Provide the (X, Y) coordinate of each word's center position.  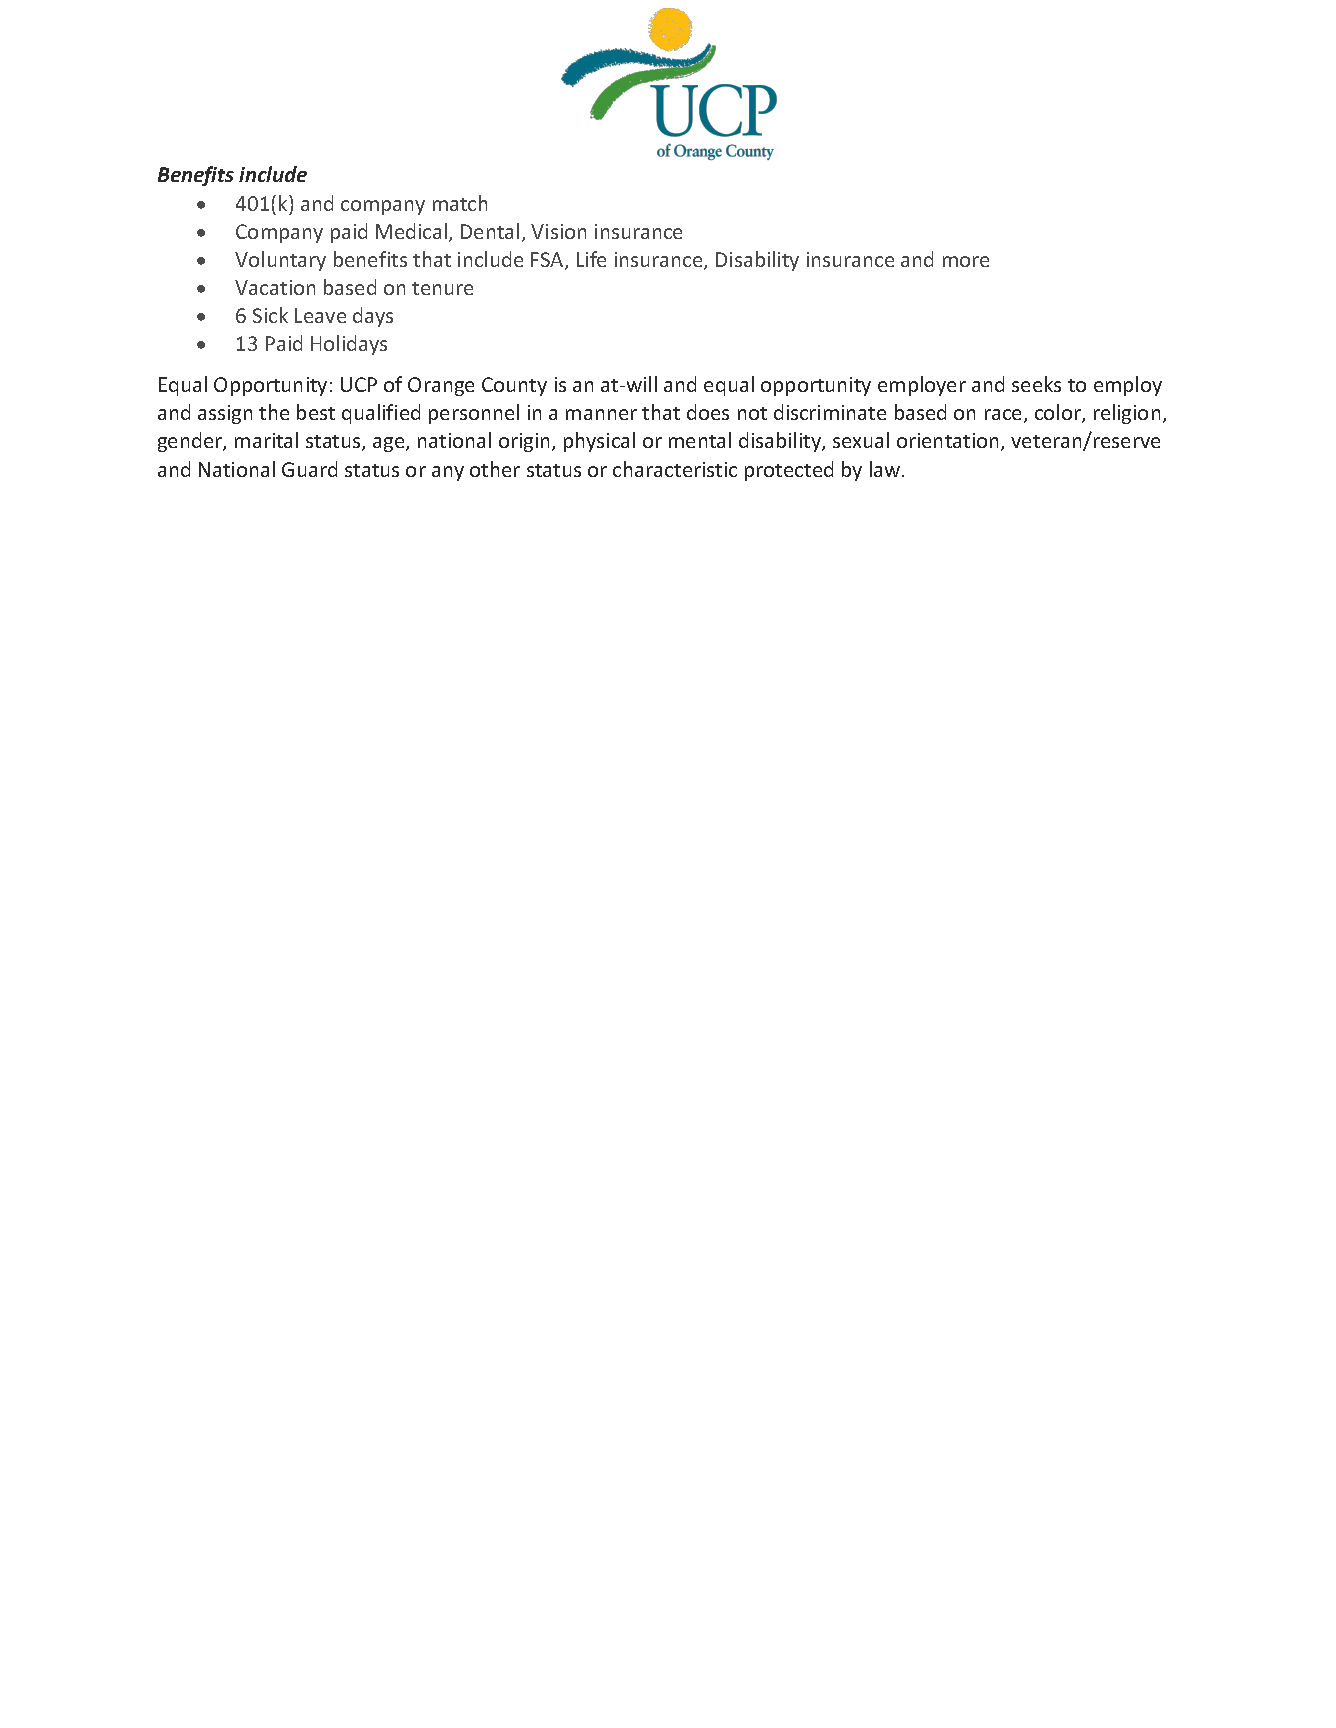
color (1059, 413)
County (514, 386)
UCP (359, 384)
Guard (309, 469)
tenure (442, 288)
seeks (1036, 384)
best (316, 412)
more (966, 261)
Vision (558, 231)
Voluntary (280, 261)
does (708, 412)
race (1005, 416)
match (460, 203)
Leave (320, 315)
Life (591, 259)
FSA (548, 261)
